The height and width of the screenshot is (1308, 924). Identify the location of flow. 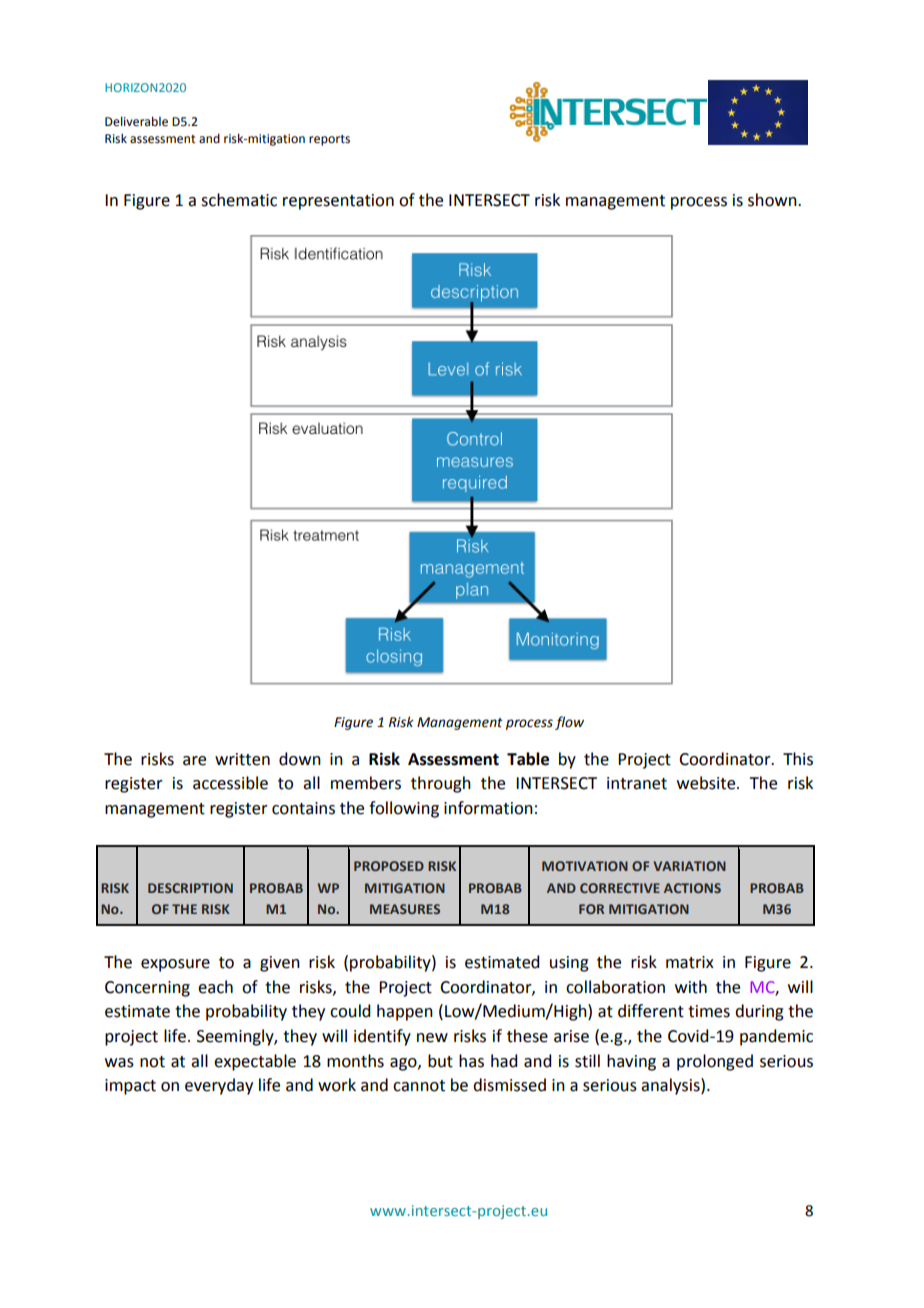
(569, 723).
